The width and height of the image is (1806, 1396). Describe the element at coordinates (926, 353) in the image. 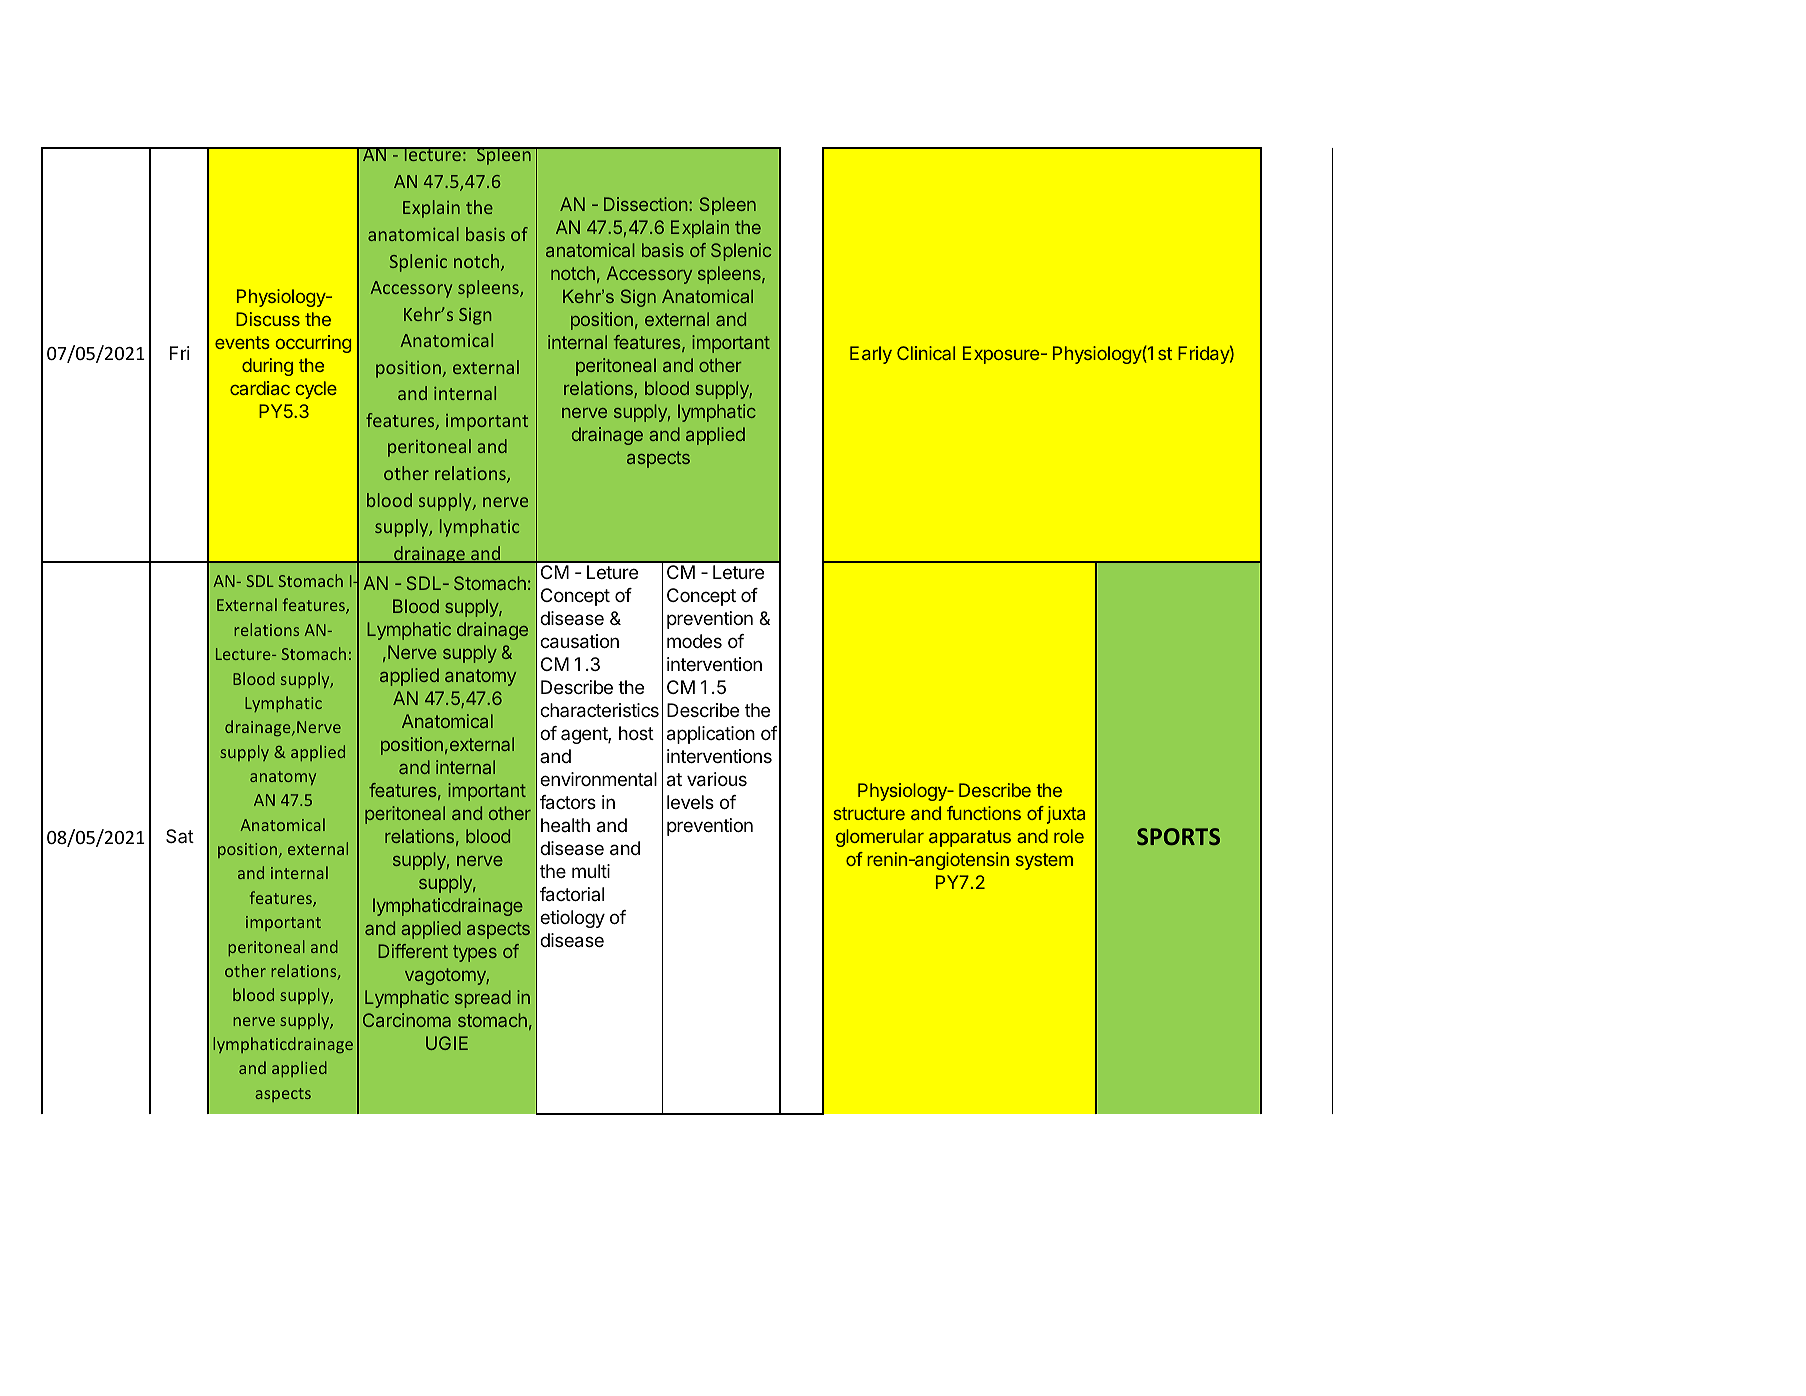

I see `Clinical` at that location.
